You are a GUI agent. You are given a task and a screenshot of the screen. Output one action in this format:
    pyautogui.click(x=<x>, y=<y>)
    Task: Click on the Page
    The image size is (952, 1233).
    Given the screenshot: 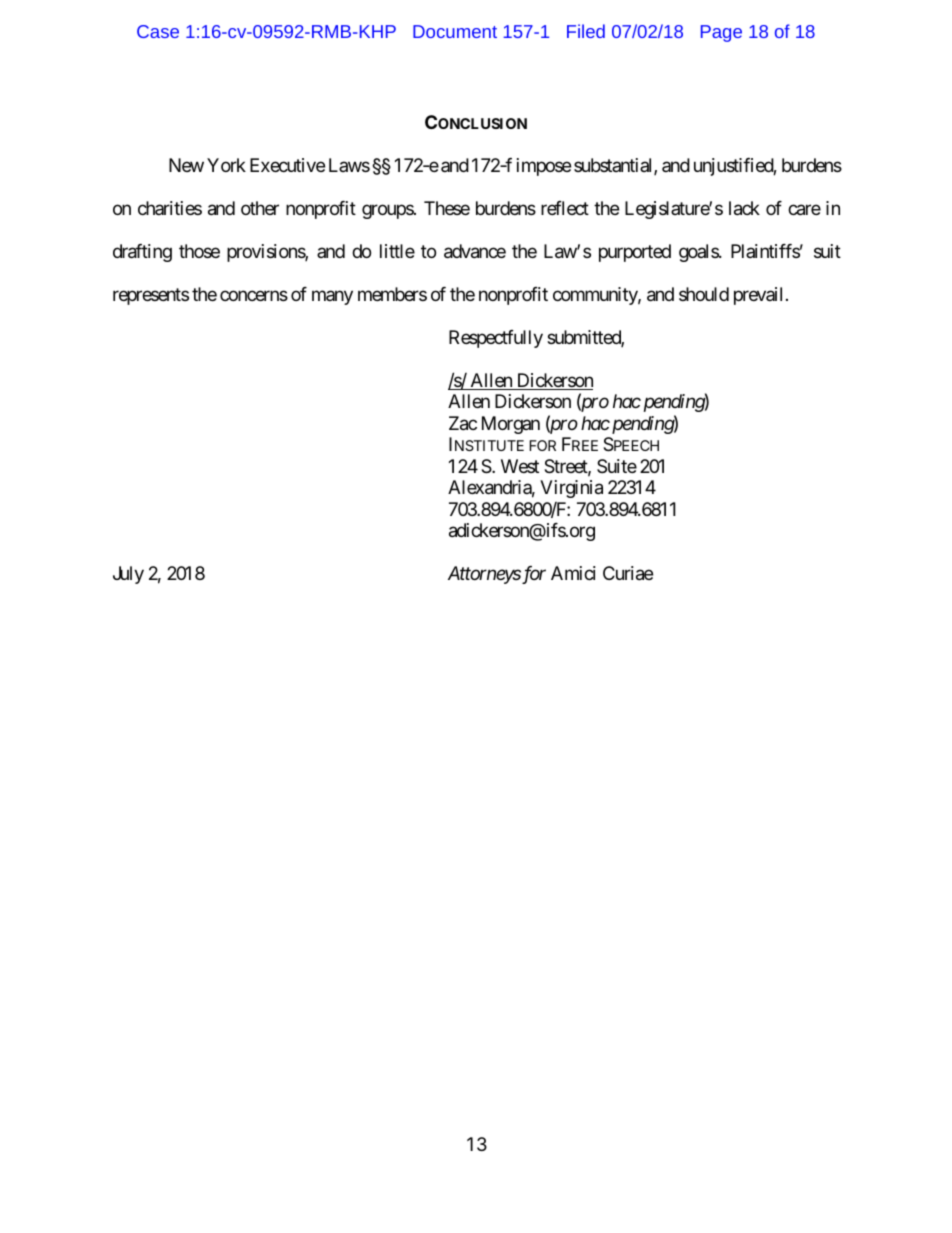 What is the action you would take?
    pyautogui.click(x=721, y=33)
